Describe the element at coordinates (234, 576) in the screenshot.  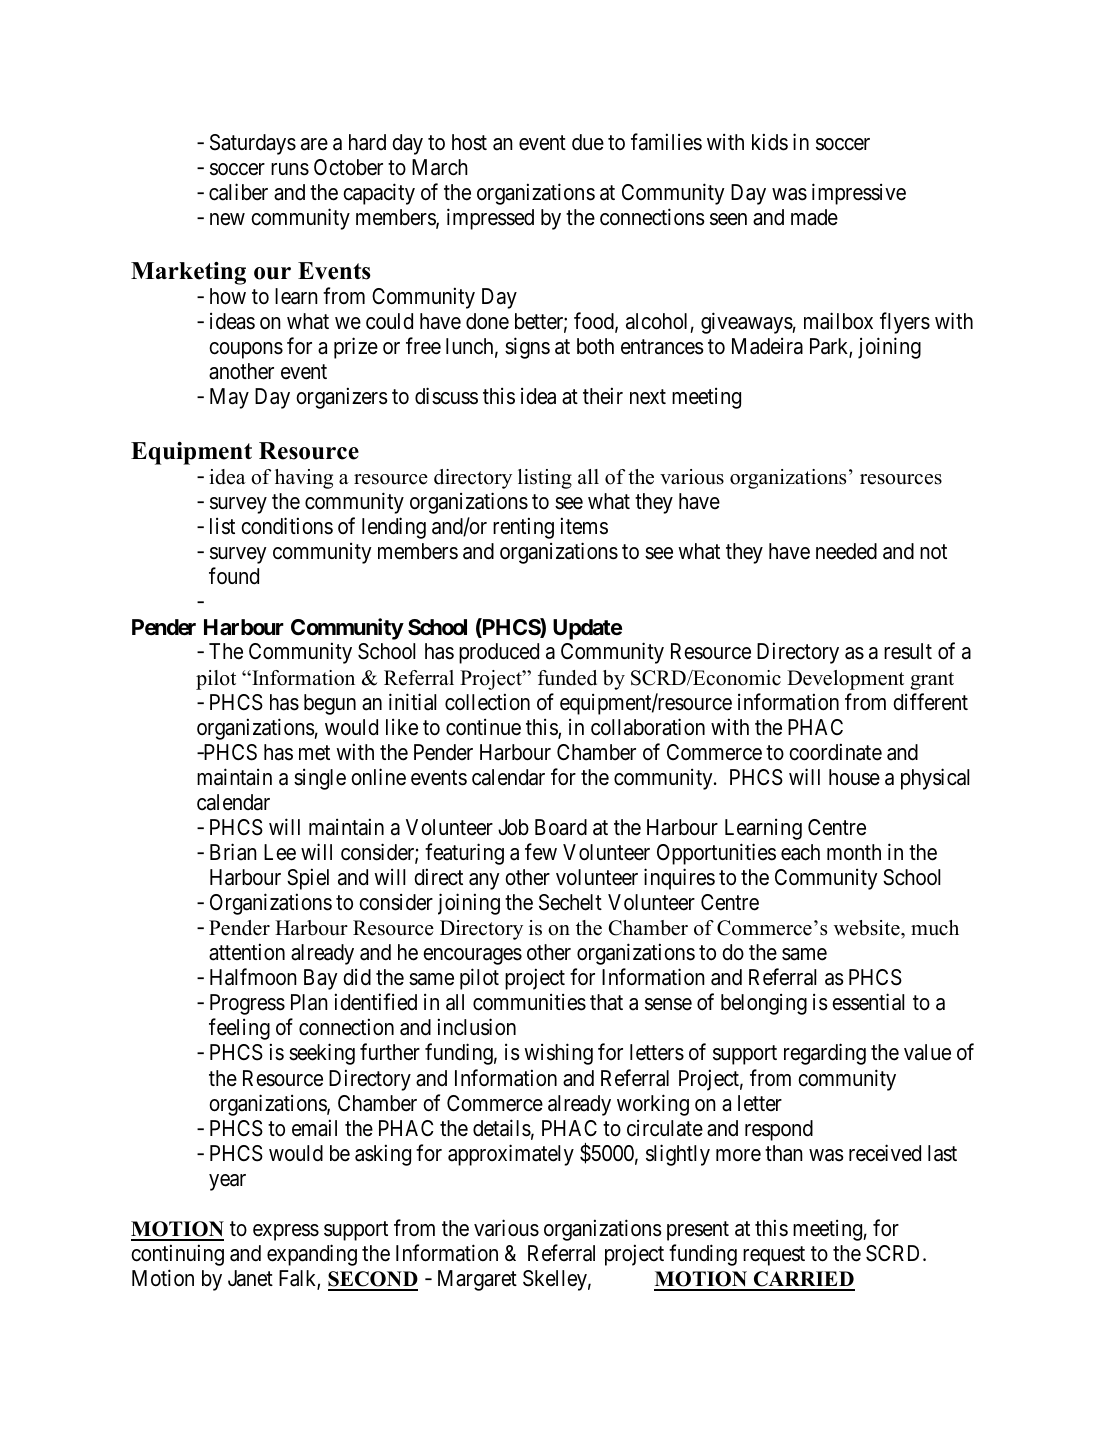
I see `found` at that location.
